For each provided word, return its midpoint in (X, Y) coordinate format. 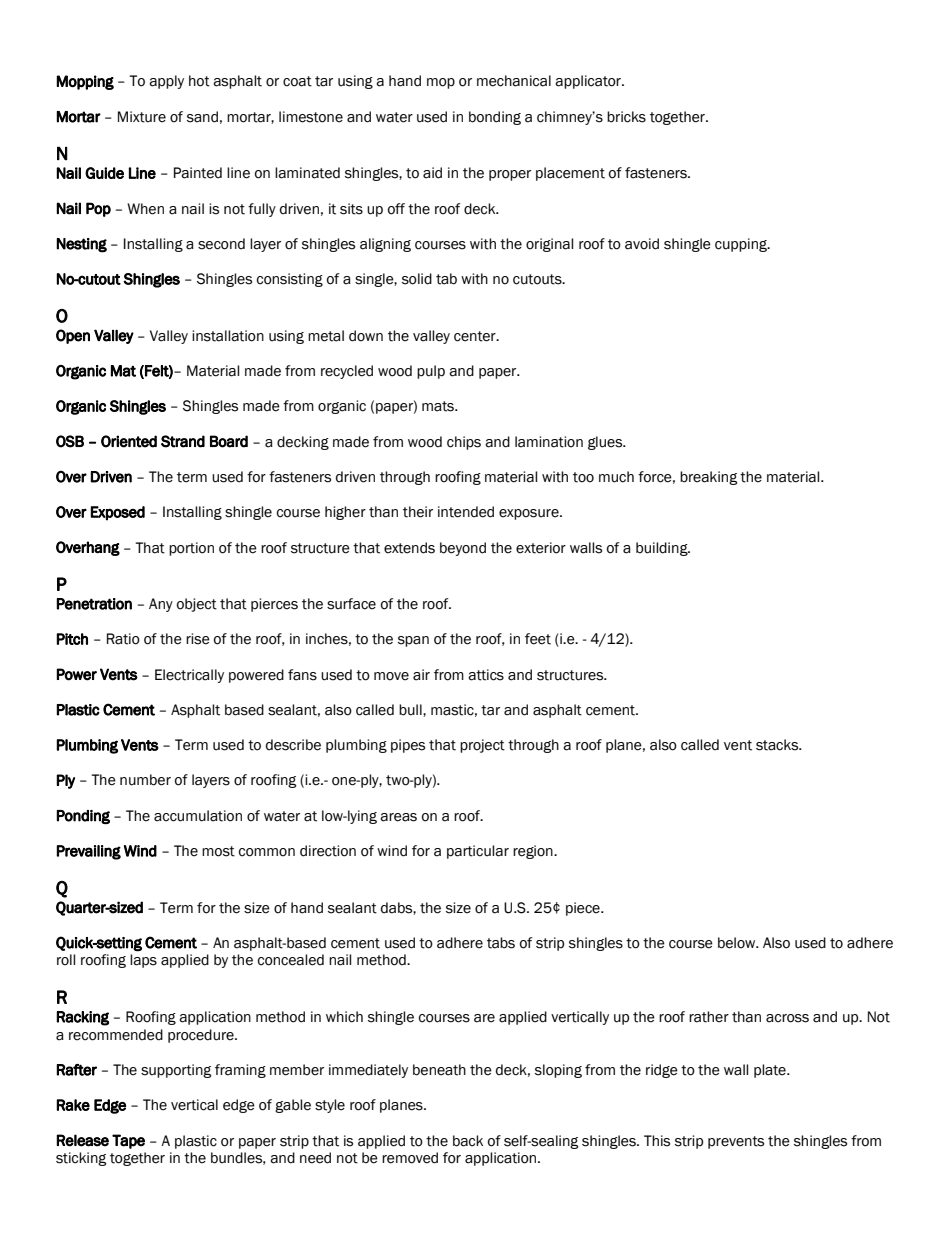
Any (161, 605)
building (663, 549)
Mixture (142, 117)
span (413, 641)
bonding (495, 118)
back (468, 1141)
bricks (626, 117)
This (657, 1141)
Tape (128, 1141)
